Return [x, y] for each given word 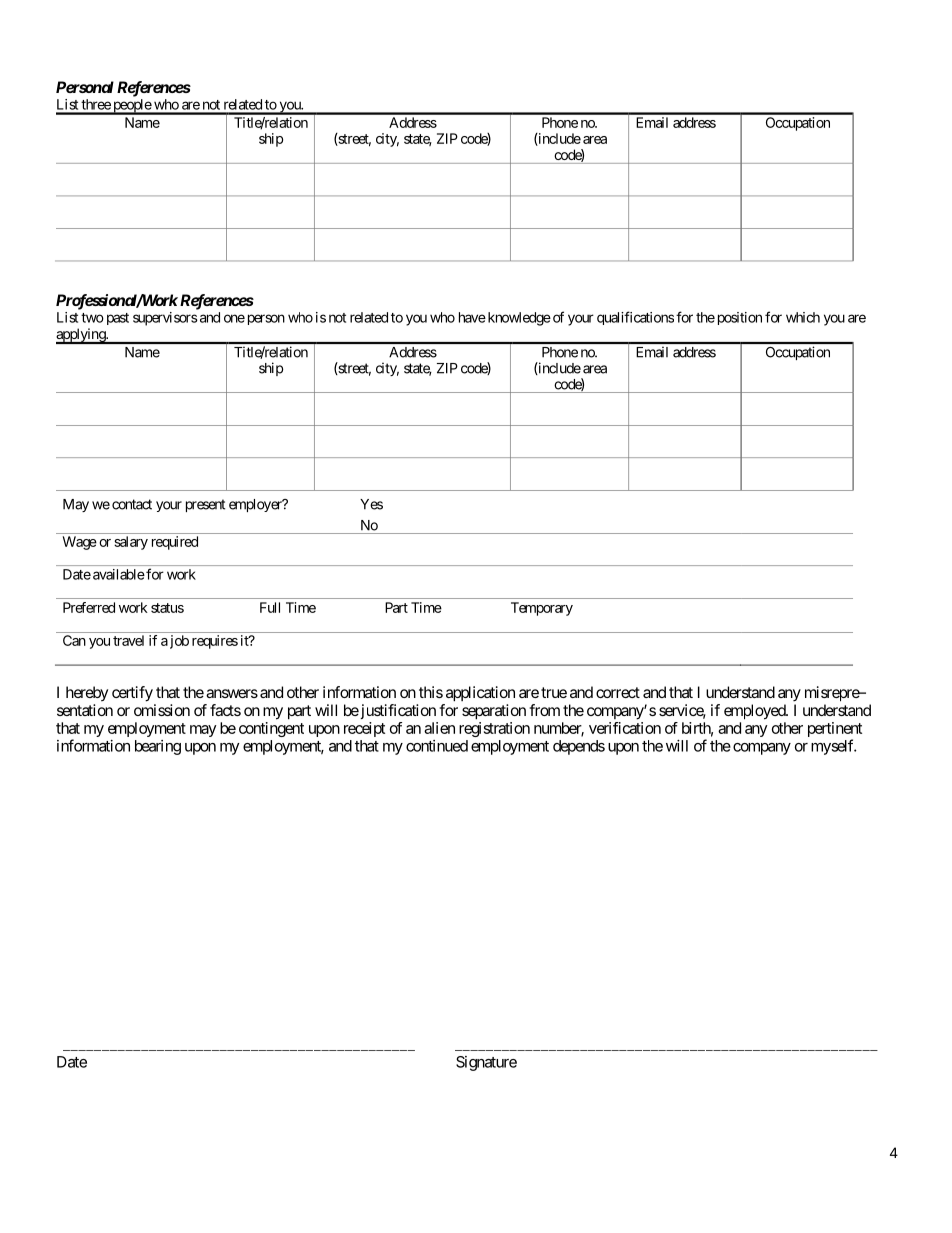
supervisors [165, 319]
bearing [158, 747]
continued [437, 746]
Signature [486, 1063]
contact [132, 504]
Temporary [542, 609]
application [480, 694]
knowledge [518, 319]
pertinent [835, 731]
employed [755, 712]
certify [132, 694]
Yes [371, 504]
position [738, 318]
